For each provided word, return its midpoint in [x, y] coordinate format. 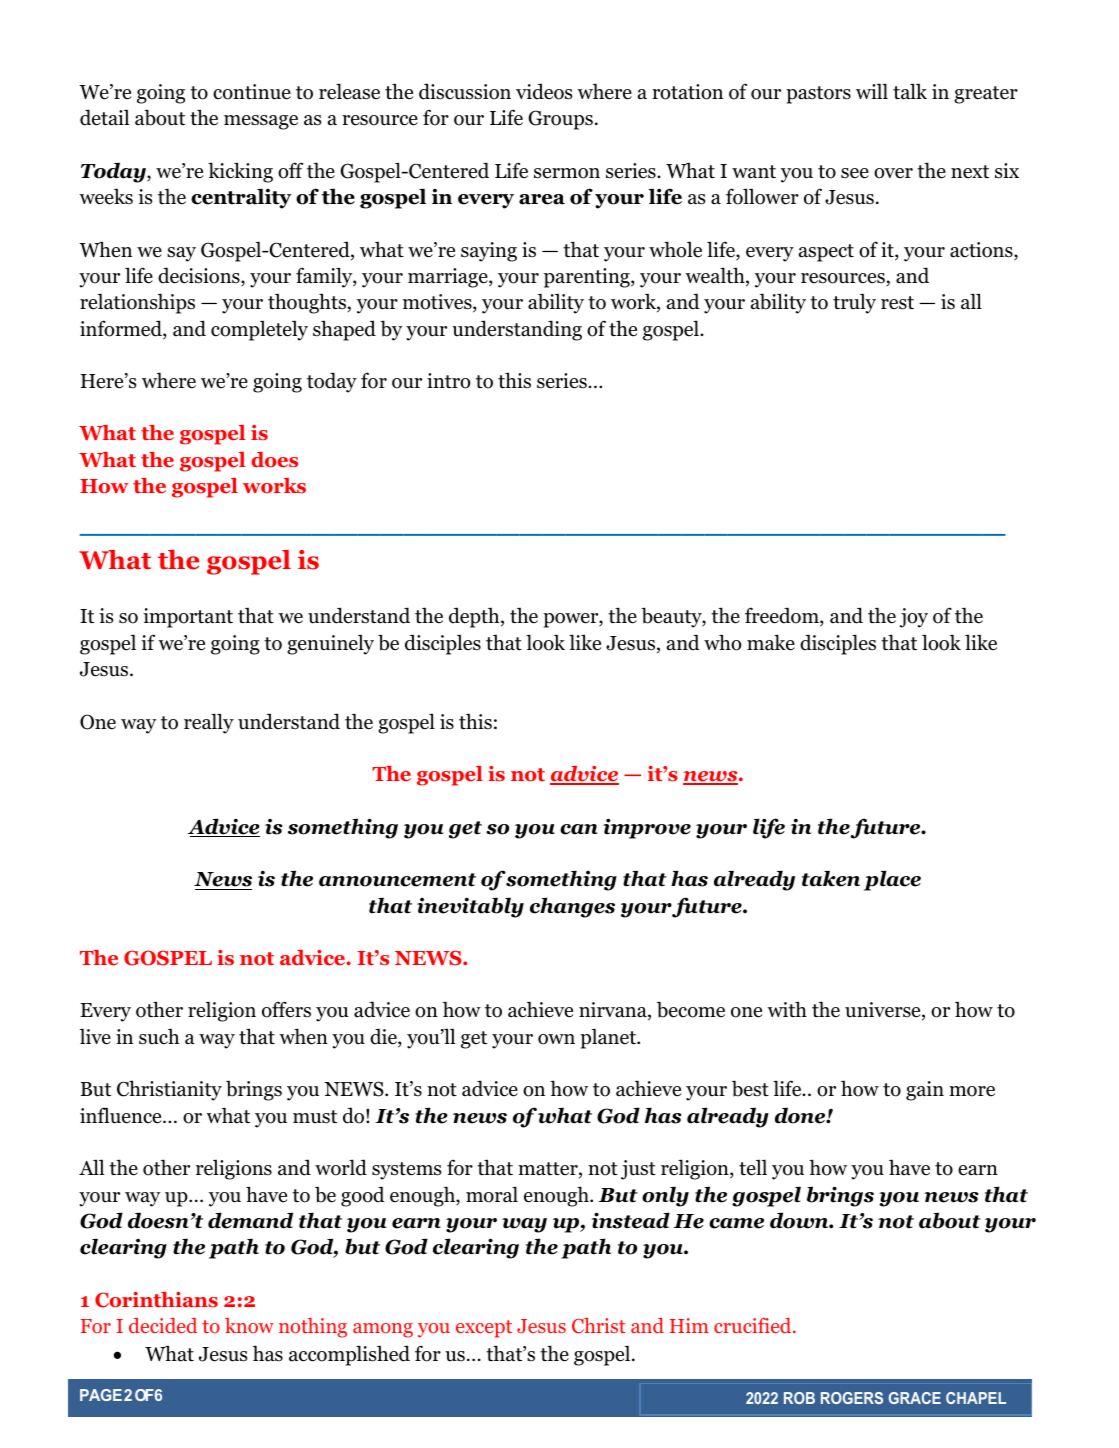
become [691, 1009]
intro [448, 381]
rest [897, 303]
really [209, 723]
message [261, 122]
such [159, 1037]
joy [914, 618]
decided [163, 1325]
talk [910, 91]
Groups [560, 120]
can [579, 829]
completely [259, 331]
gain [925, 1091]
